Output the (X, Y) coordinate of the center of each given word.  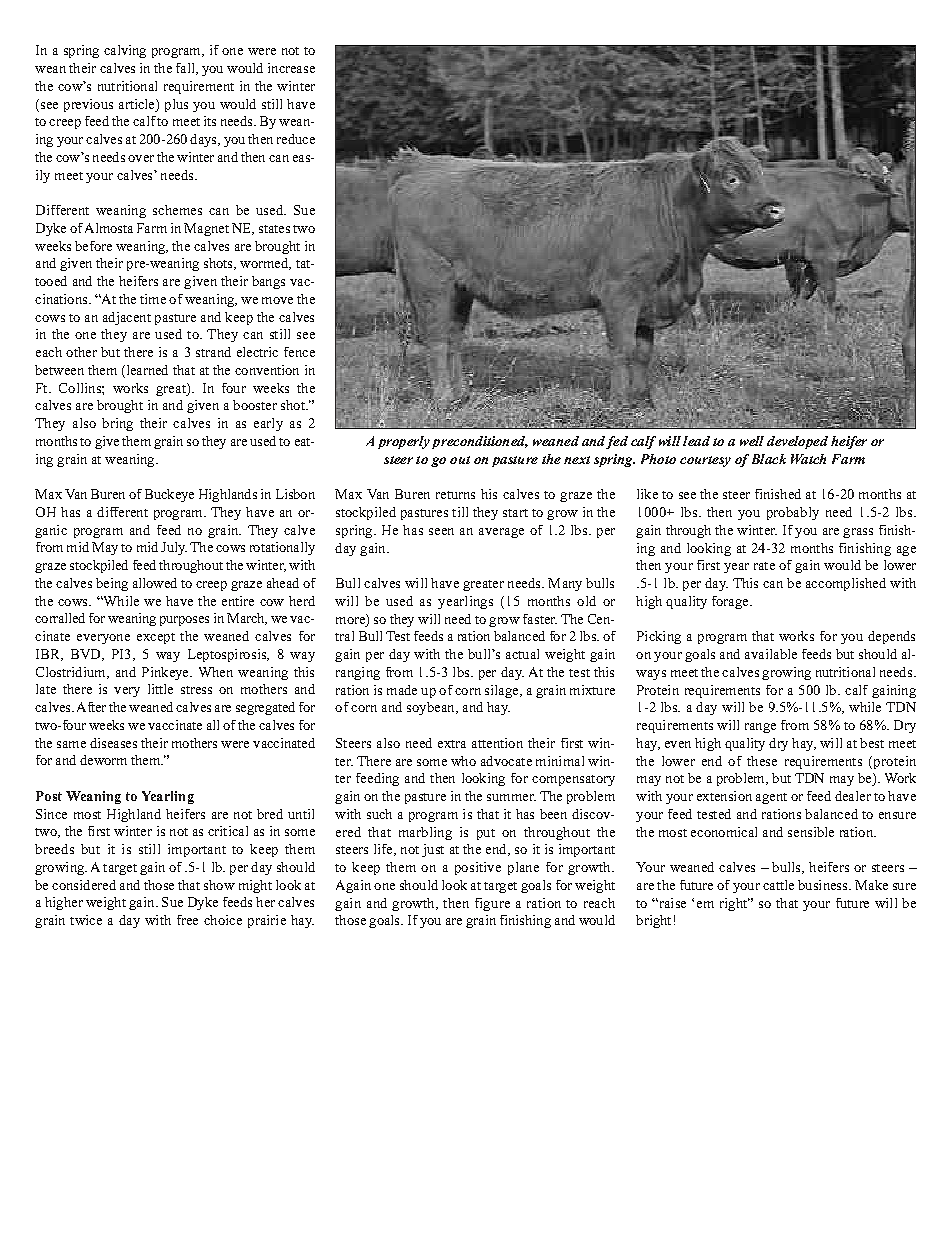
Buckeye (169, 495)
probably (793, 513)
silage (503, 691)
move (277, 300)
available (771, 654)
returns (455, 495)
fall (186, 69)
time (153, 299)
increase (291, 68)
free (187, 920)
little (160, 689)
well (752, 441)
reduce (296, 139)
